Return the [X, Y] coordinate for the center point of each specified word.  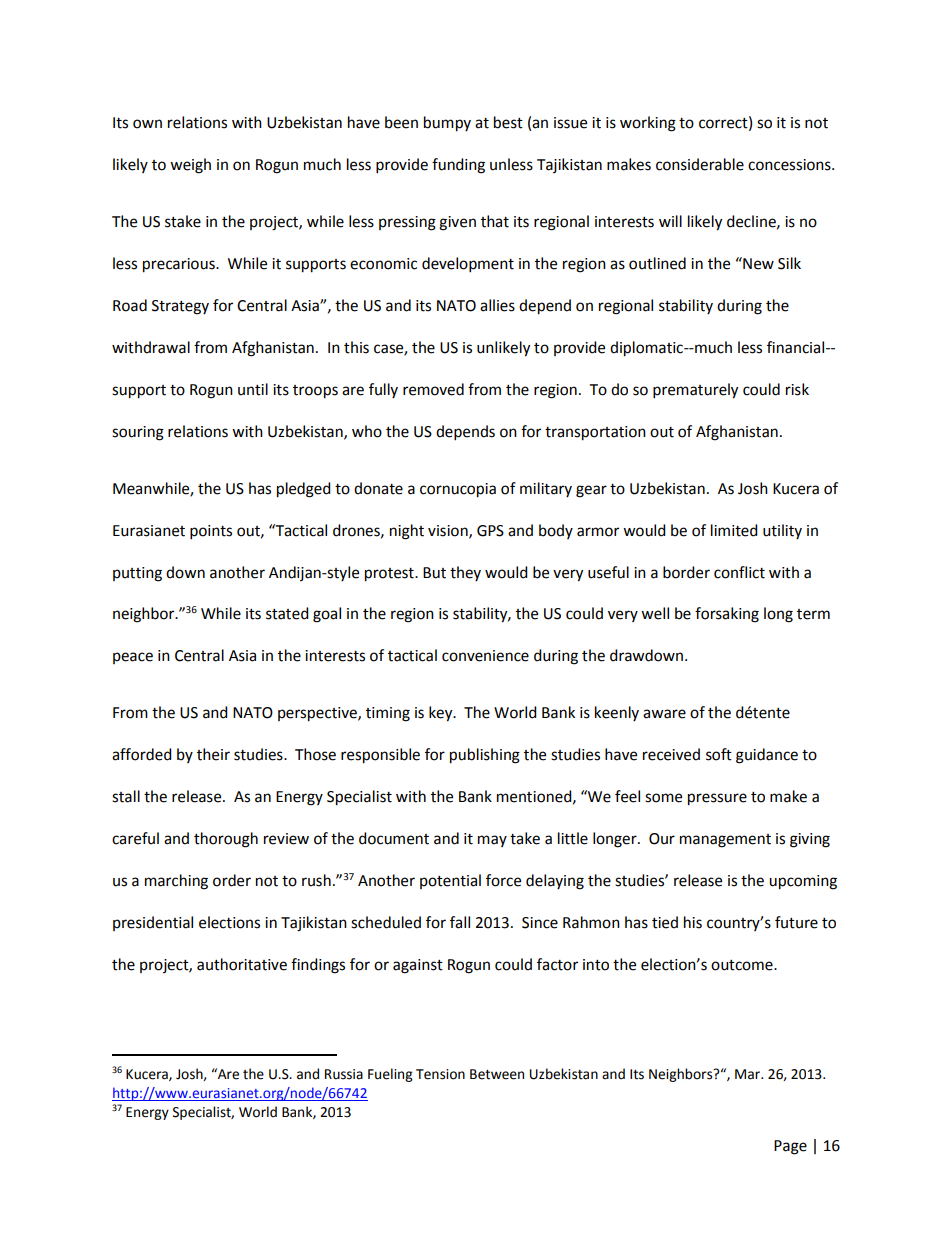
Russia [344, 1074]
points [211, 532]
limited [734, 530]
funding [458, 166]
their [213, 754]
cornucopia [458, 490]
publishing [485, 756]
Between [497, 1074]
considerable [700, 164]
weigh [190, 166]
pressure [717, 799]
